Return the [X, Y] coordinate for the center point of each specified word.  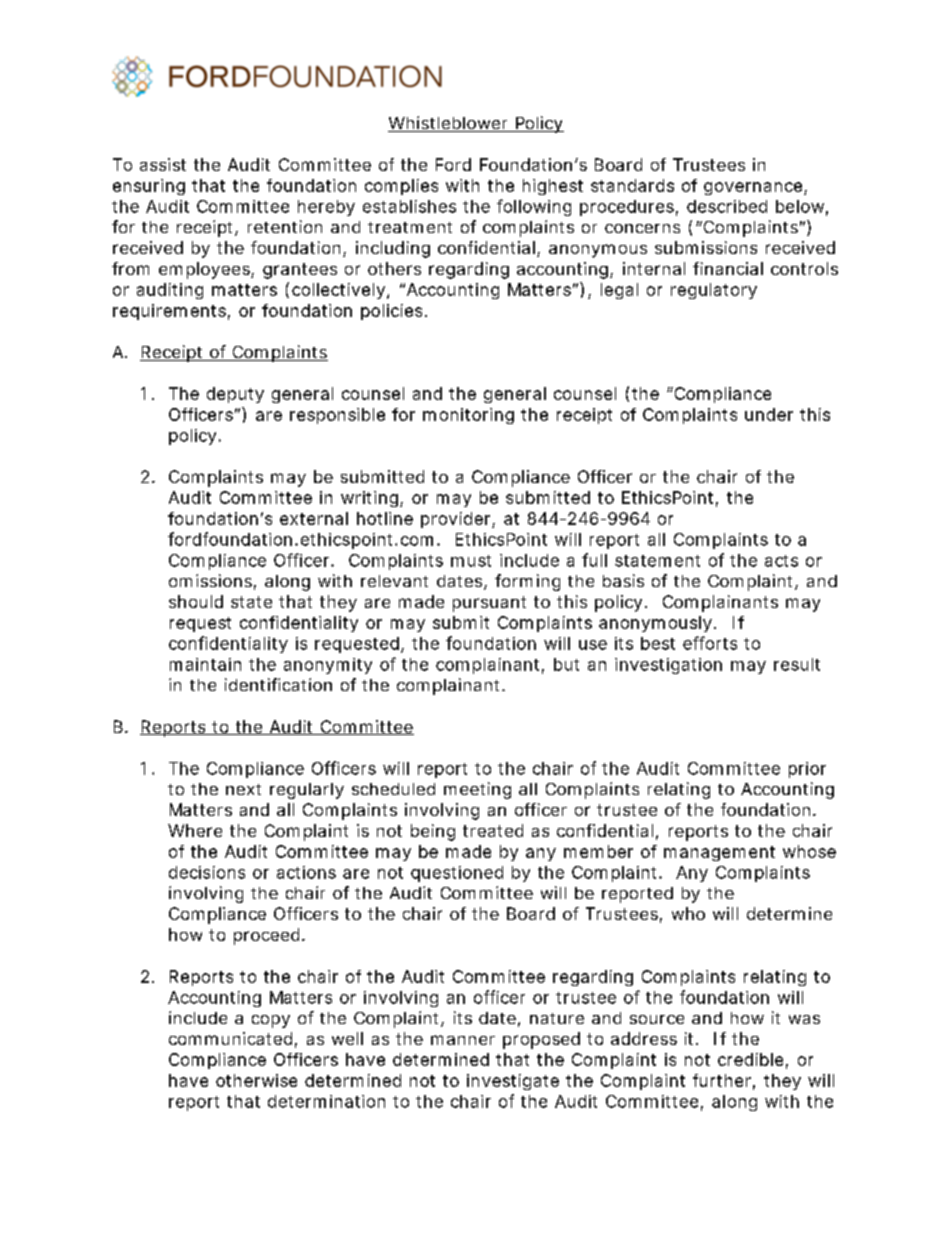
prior [807, 770]
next [243, 789]
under [769, 414]
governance [753, 188]
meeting [477, 790]
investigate [513, 1082]
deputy [235, 395]
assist [163, 164]
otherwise [256, 1080]
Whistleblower [449, 124]
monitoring [468, 416]
